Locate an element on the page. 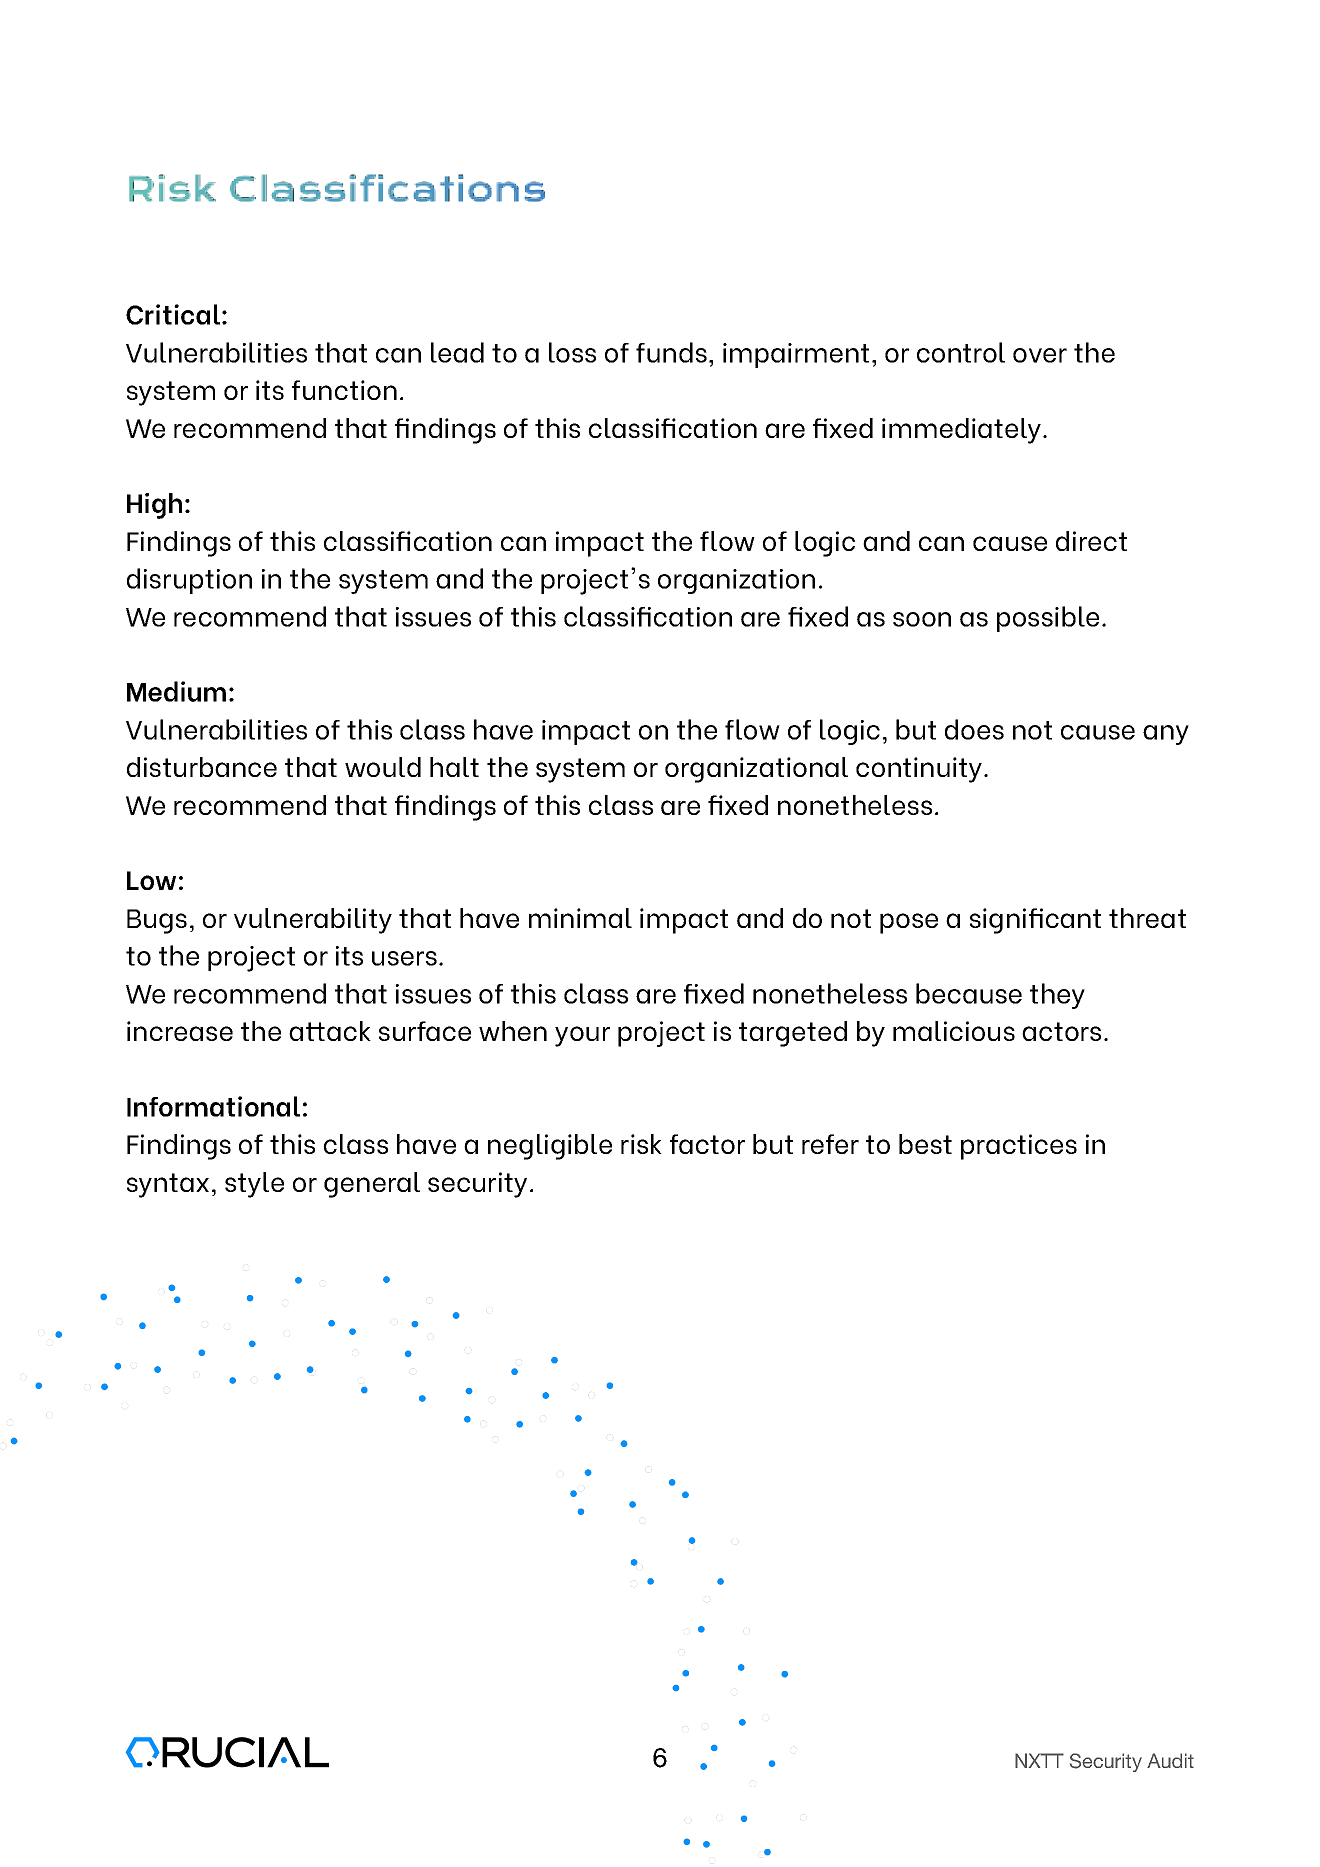 The width and height of the image is (1320, 1867). halt is located at coordinates (454, 767).
